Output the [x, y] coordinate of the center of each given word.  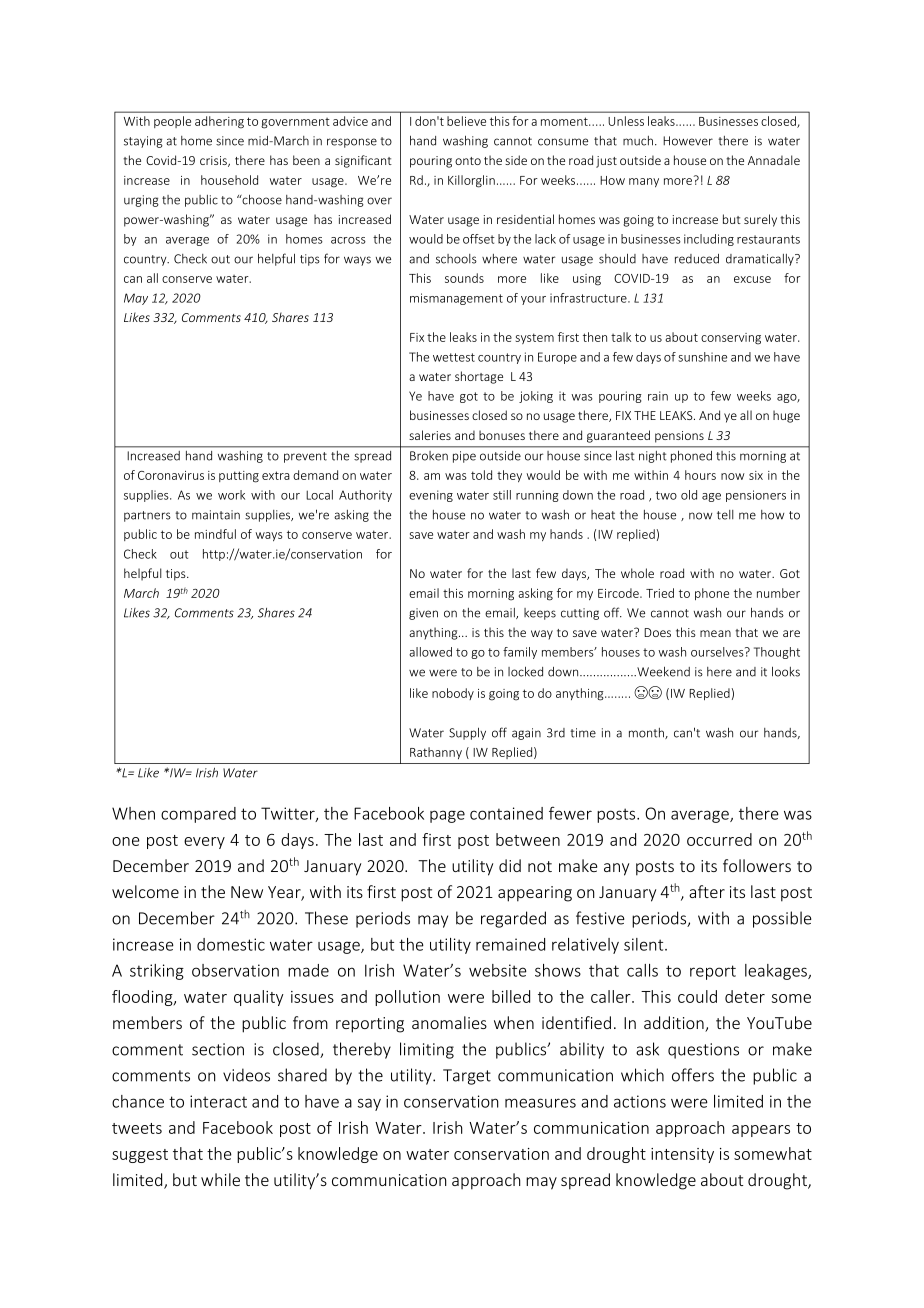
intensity [682, 1155]
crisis [214, 161]
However [688, 141]
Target [467, 1077]
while [220, 1179]
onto [468, 161]
